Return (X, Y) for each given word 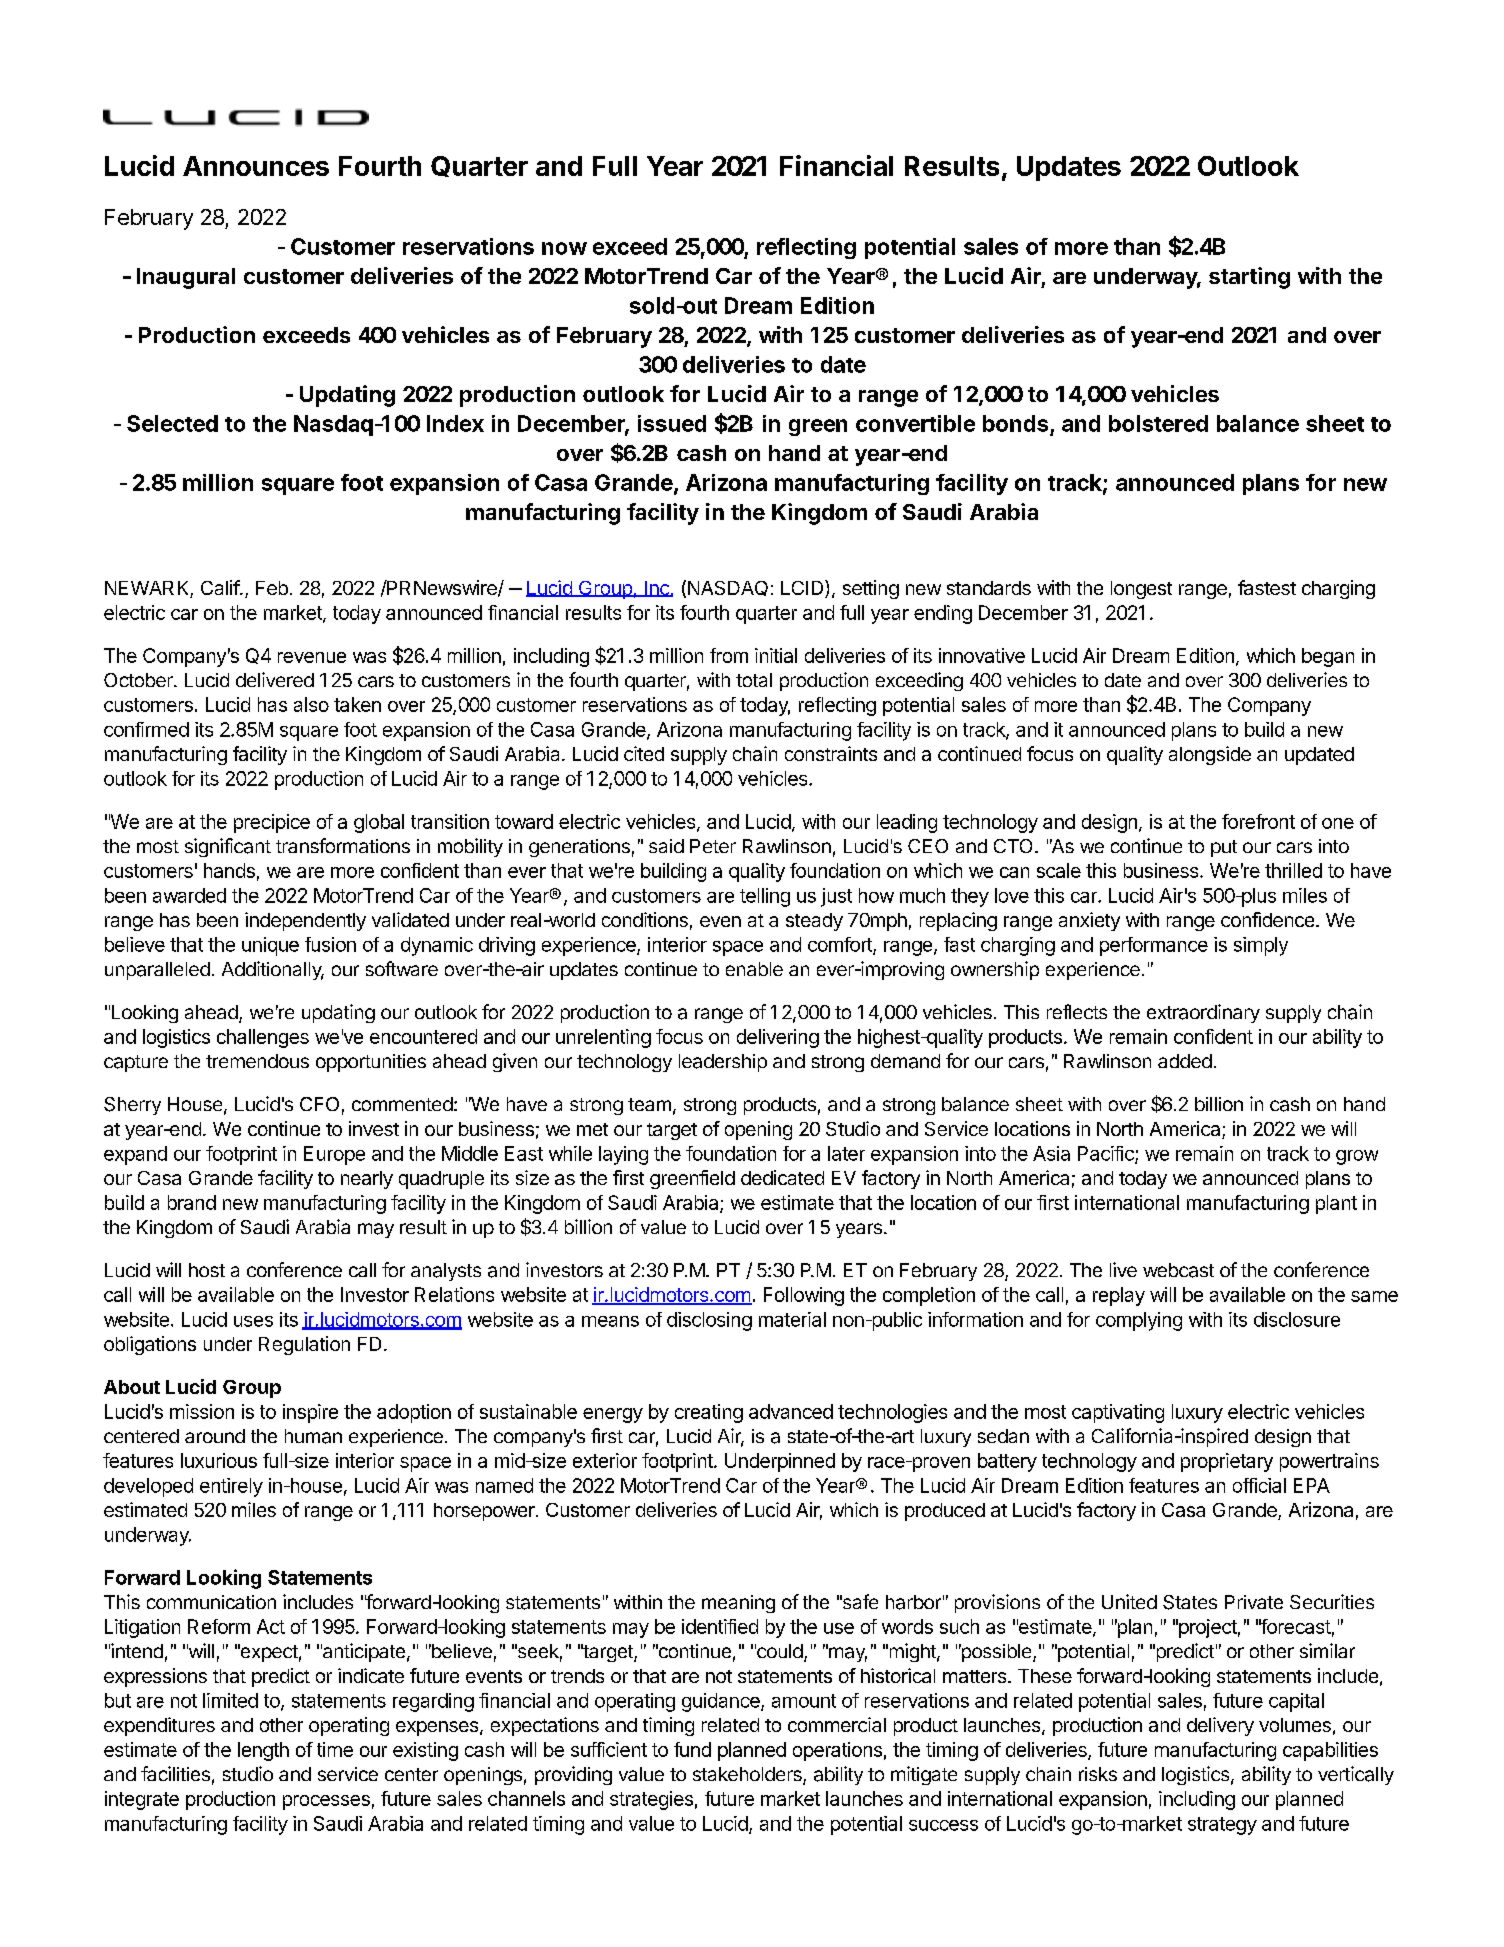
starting (1249, 278)
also (311, 704)
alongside (1210, 755)
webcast (1178, 1270)
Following (804, 1296)
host (207, 1270)
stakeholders (748, 1775)
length (263, 1751)
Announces (256, 166)
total (754, 680)
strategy (1222, 1826)
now (564, 248)
